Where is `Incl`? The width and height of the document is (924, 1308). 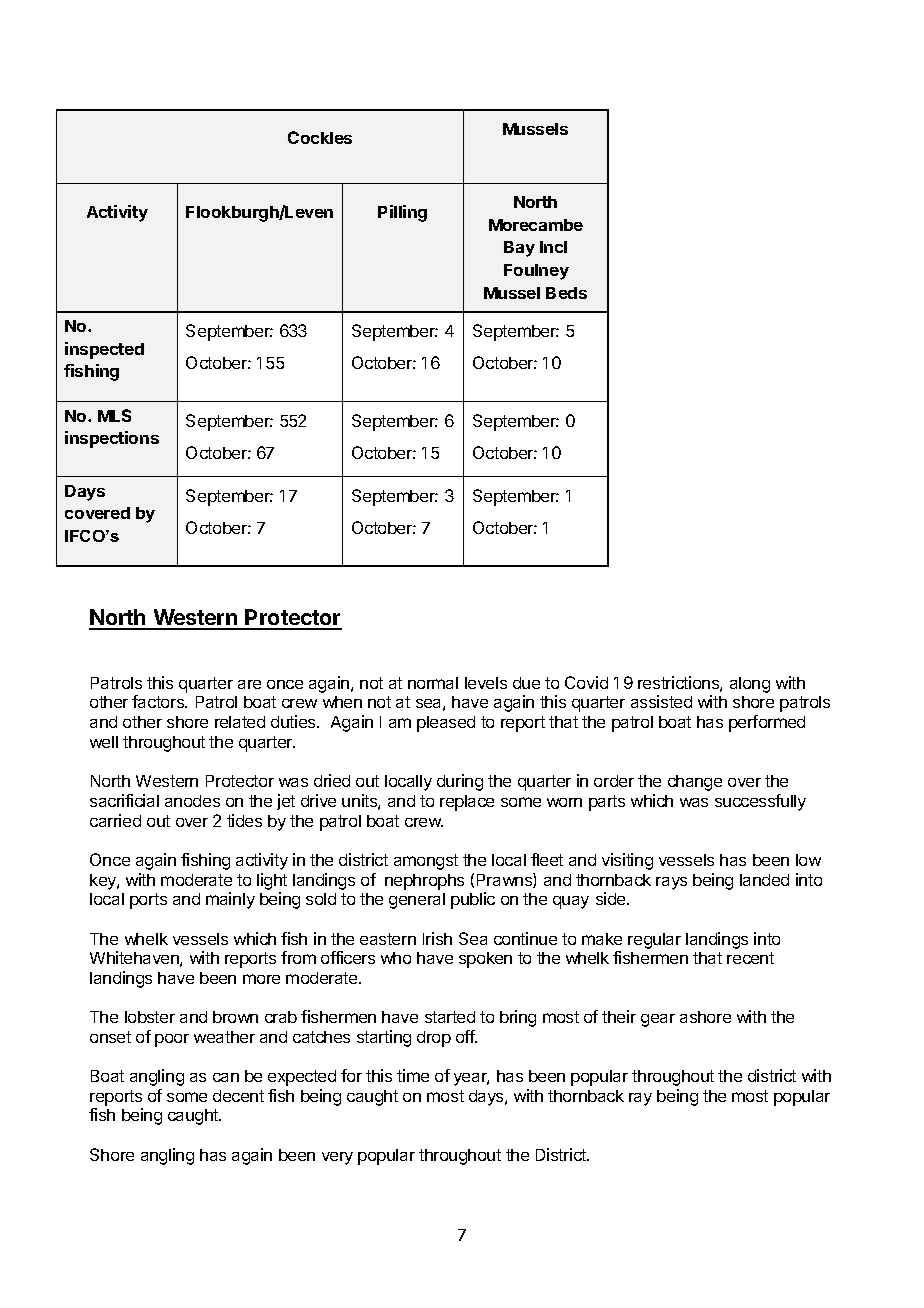
Incl is located at coordinates (553, 247).
